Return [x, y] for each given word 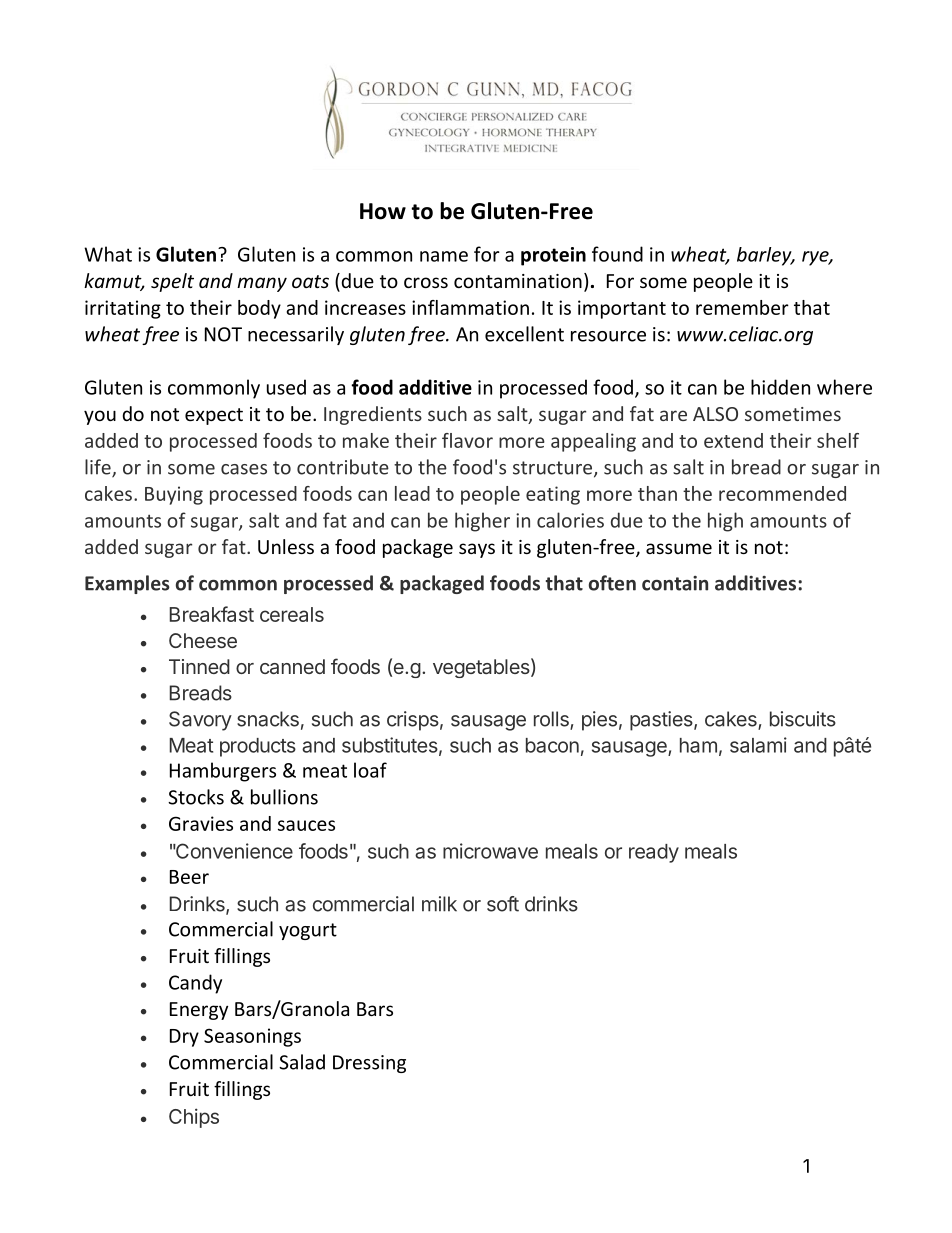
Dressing [369, 1064]
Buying [174, 495]
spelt [172, 282]
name [444, 256]
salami [758, 745]
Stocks [196, 797]
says [477, 550]
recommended [782, 493]
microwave [490, 851]
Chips [194, 1118]
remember [742, 307]
